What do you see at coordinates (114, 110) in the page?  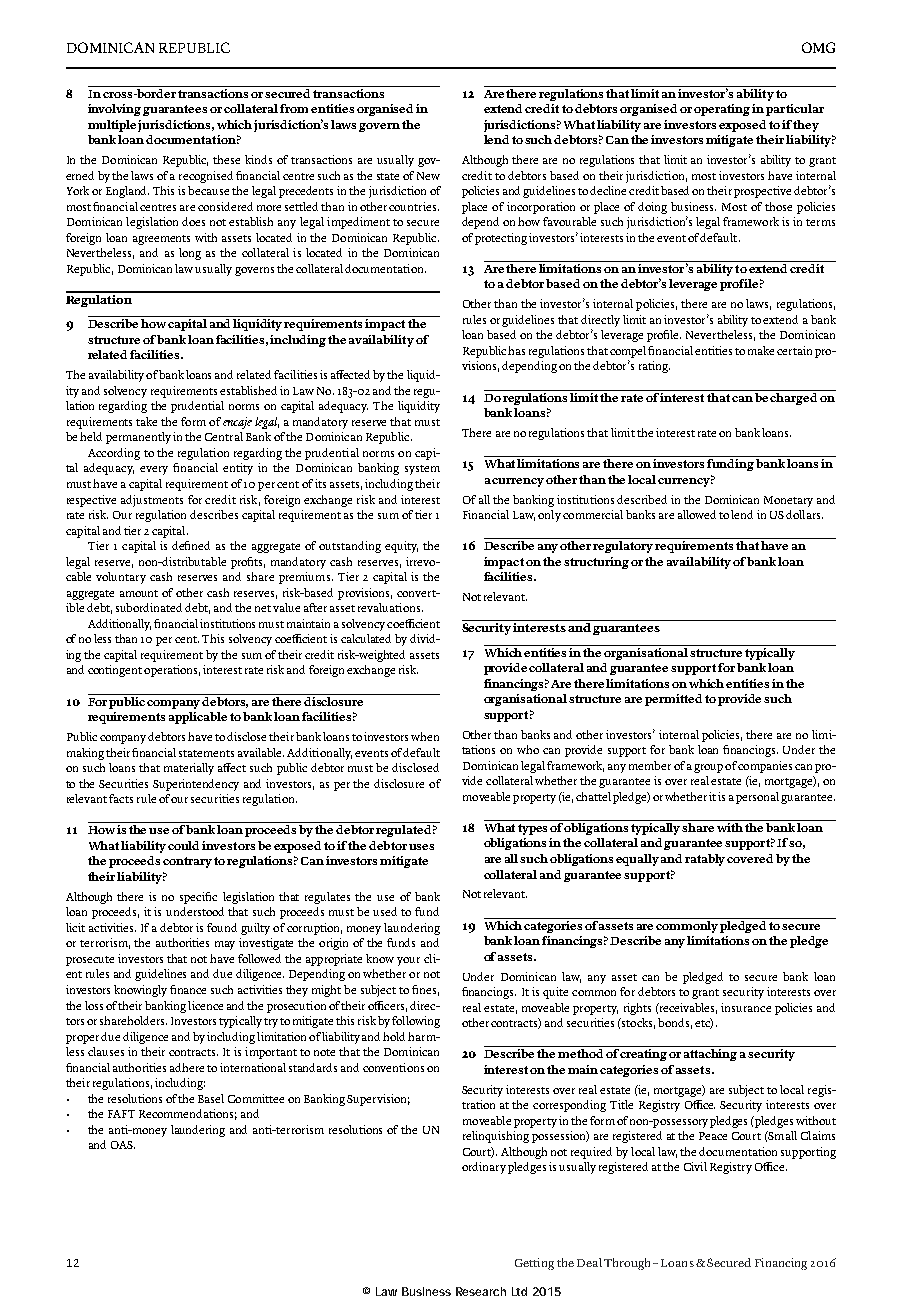 I see `involving` at bounding box center [114, 110].
